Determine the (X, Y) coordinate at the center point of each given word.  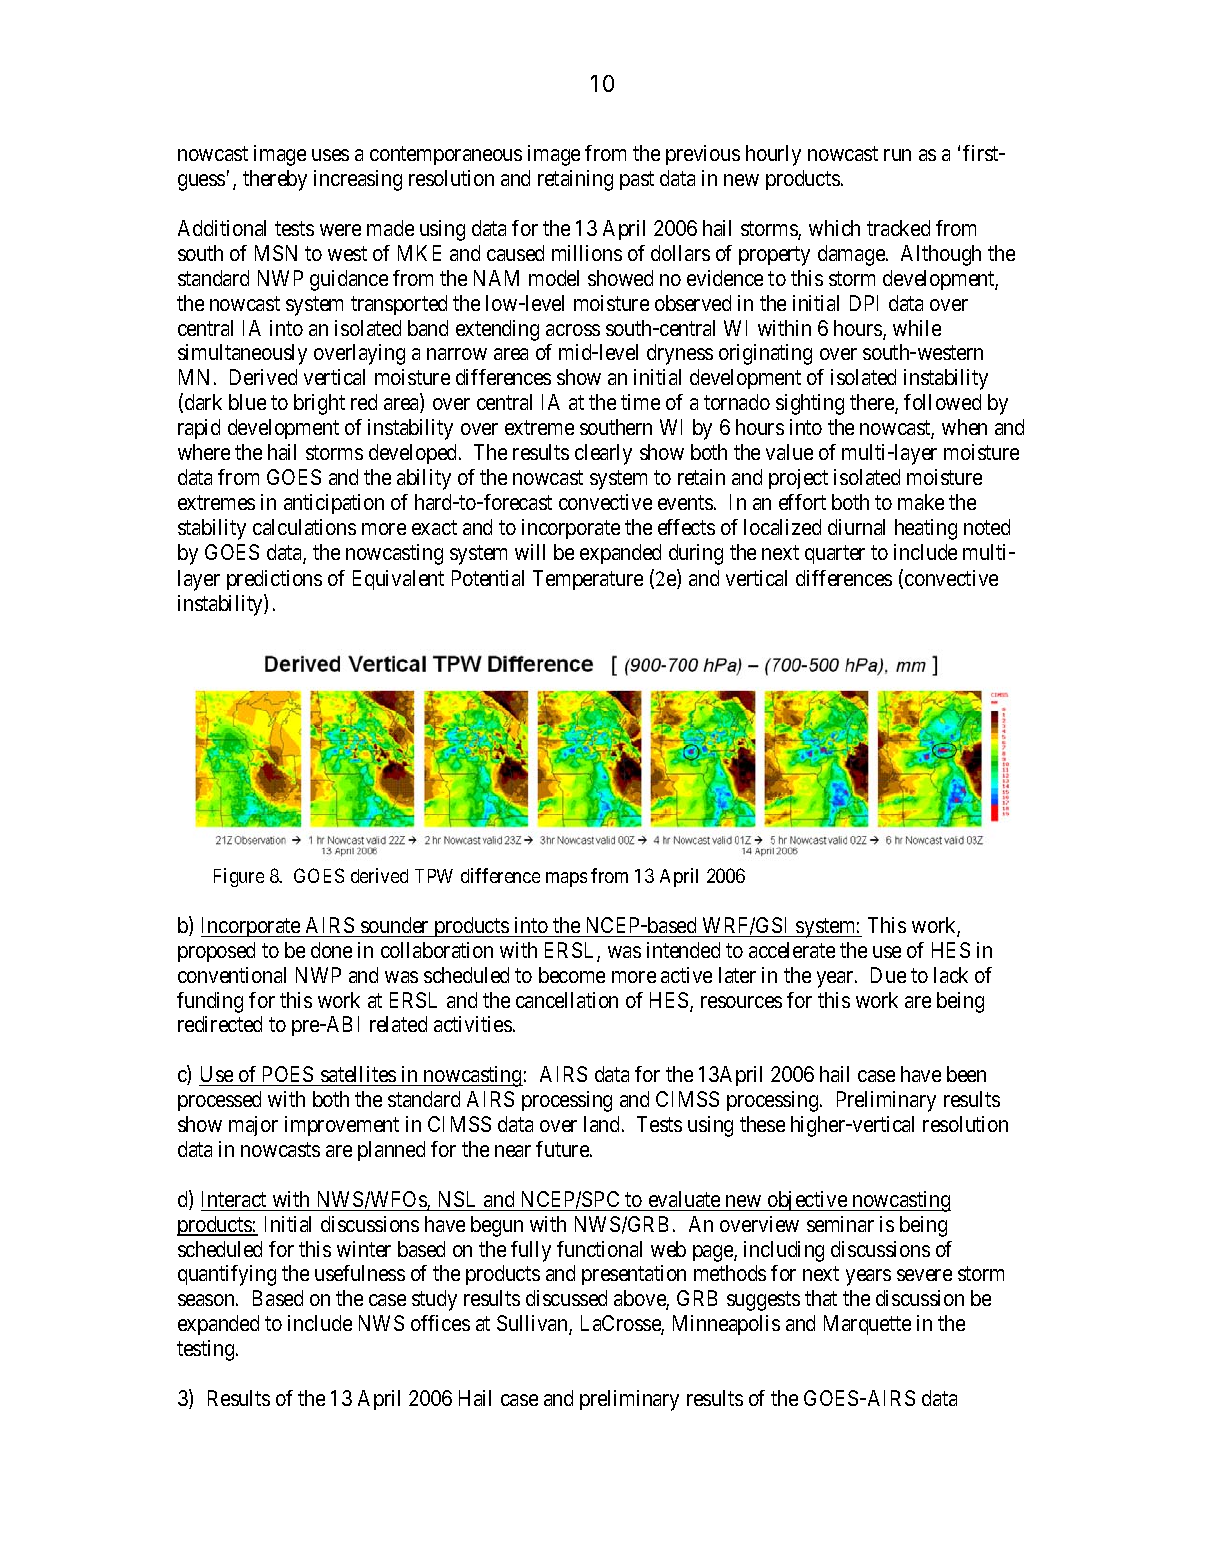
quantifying (227, 1275)
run (897, 155)
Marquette (867, 1325)
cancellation (567, 1000)
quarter (835, 554)
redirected (220, 1024)
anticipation (334, 504)
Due (888, 975)
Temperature (588, 580)
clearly (603, 454)
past (637, 181)
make (921, 502)
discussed (566, 1298)
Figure (239, 877)
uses (330, 155)
